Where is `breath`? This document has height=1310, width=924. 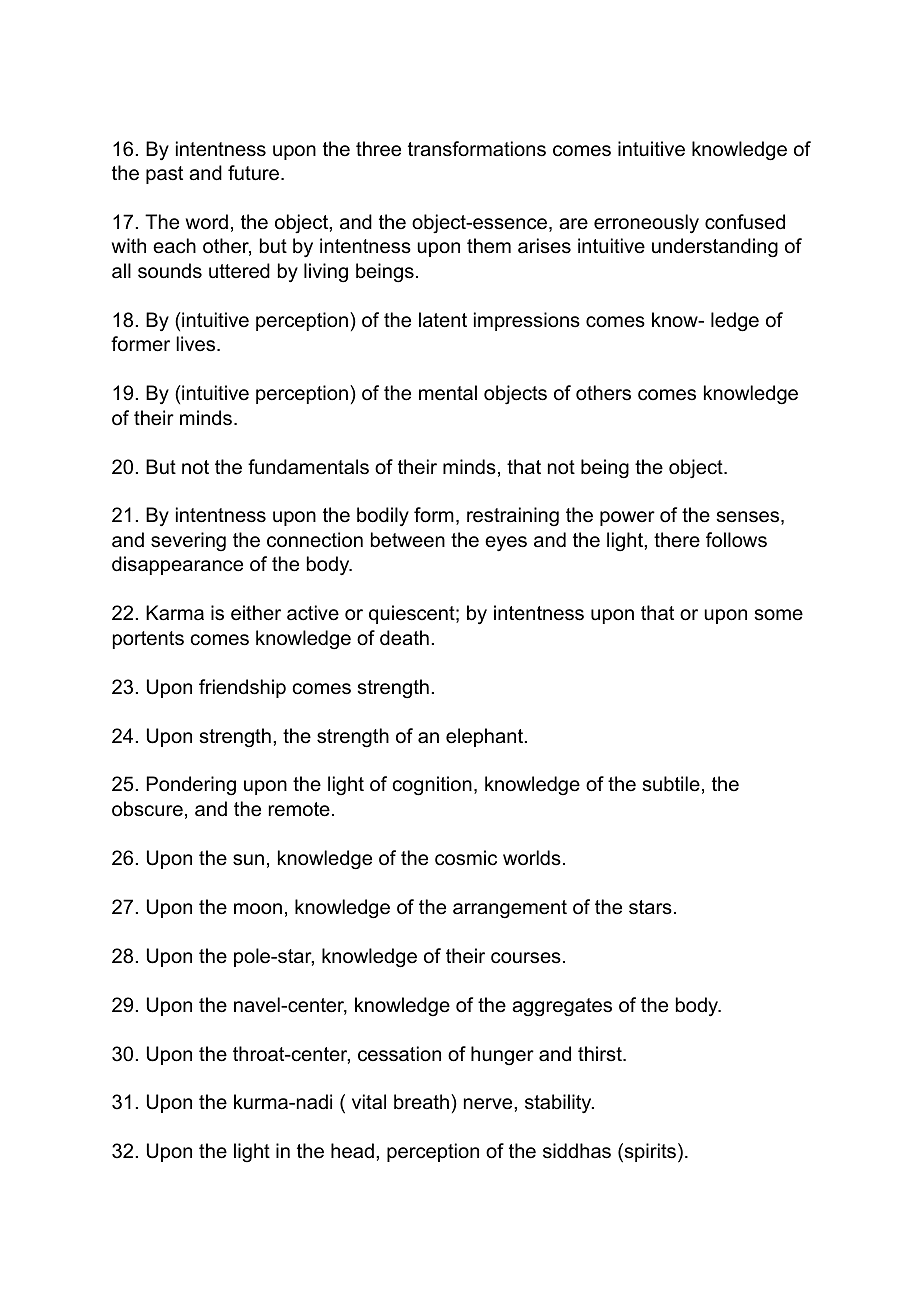 breath is located at coordinates (421, 1102).
